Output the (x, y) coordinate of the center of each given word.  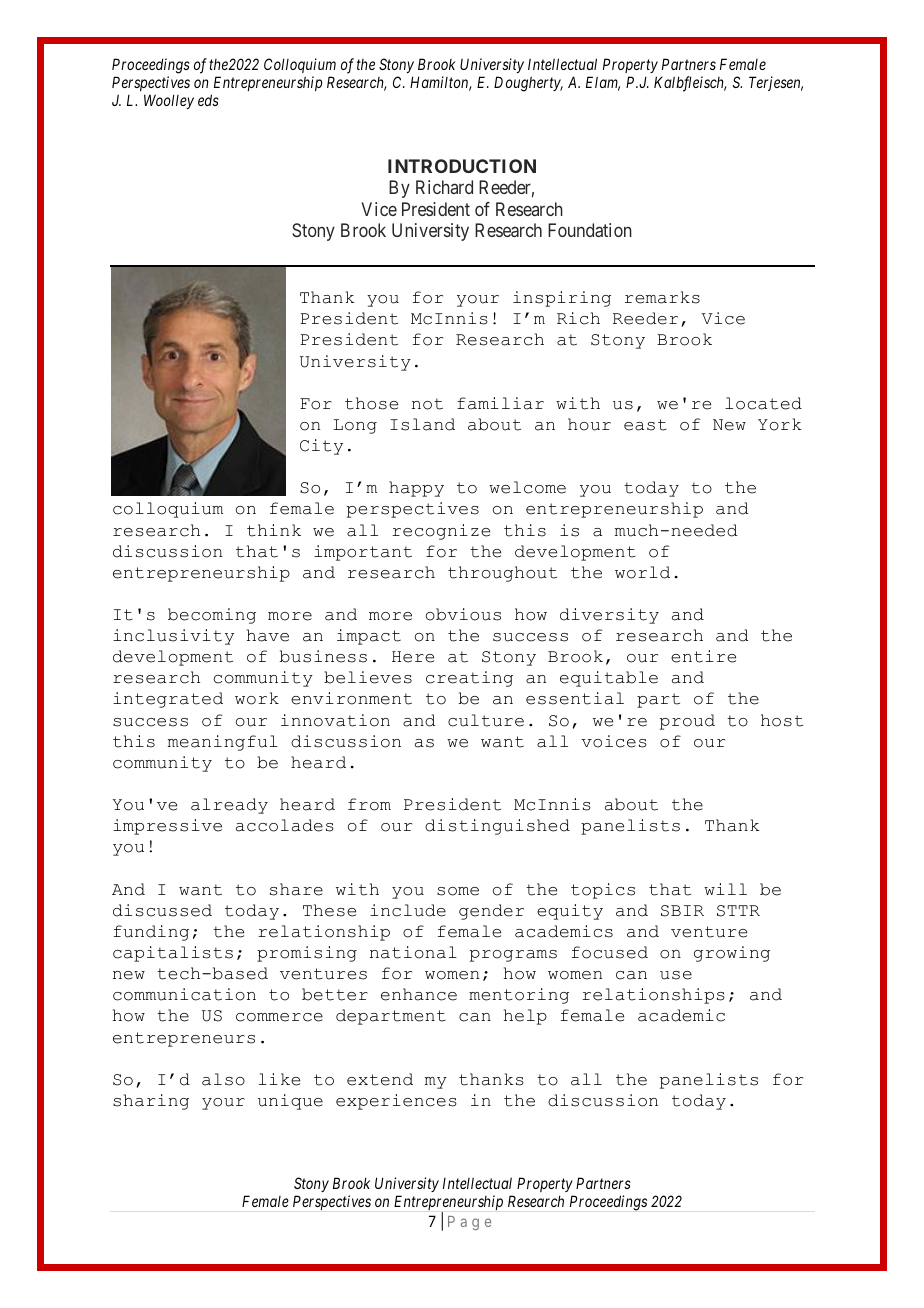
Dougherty (528, 84)
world (642, 572)
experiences (396, 1102)
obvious (463, 614)
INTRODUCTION (462, 166)
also (223, 1079)
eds (208, 100)
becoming (212, 616)
